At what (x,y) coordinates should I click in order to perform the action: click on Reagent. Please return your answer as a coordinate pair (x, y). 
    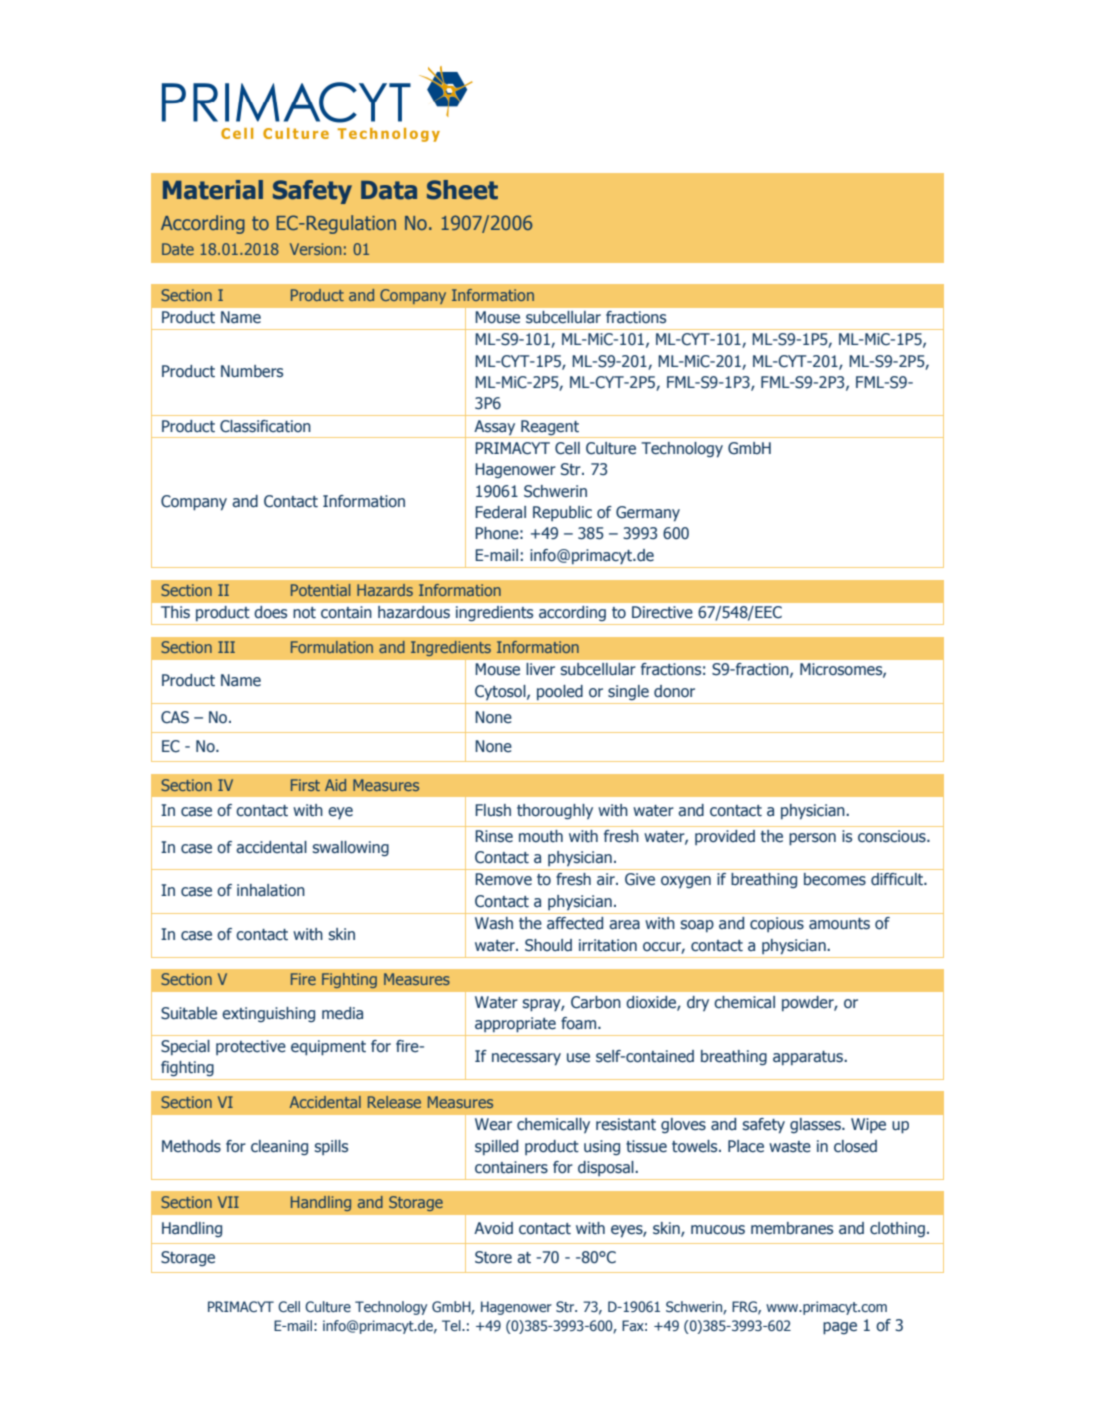
    Looking at the image, I should click on (550, 427).
